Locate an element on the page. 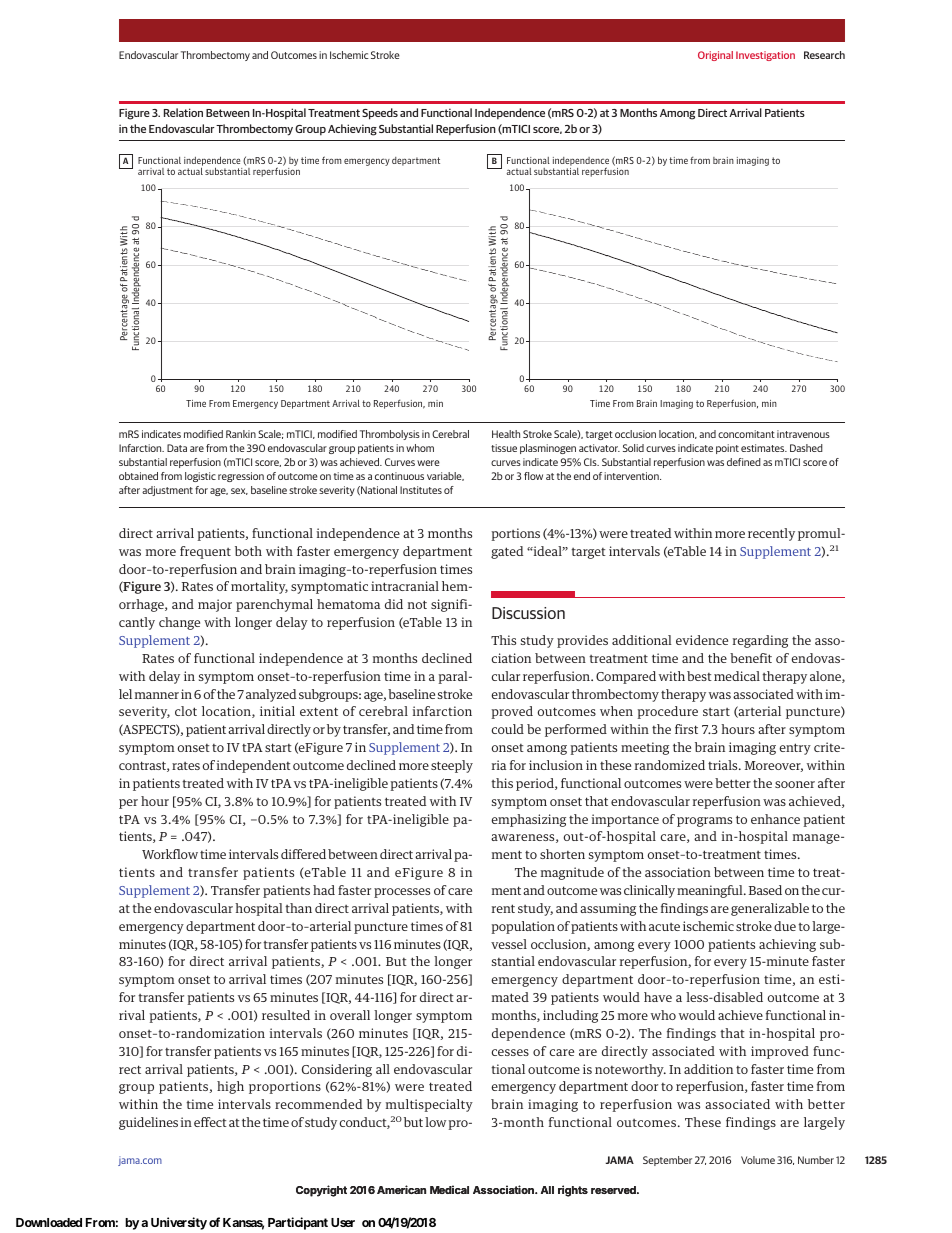  whom is located at coordinates (420, 448).
